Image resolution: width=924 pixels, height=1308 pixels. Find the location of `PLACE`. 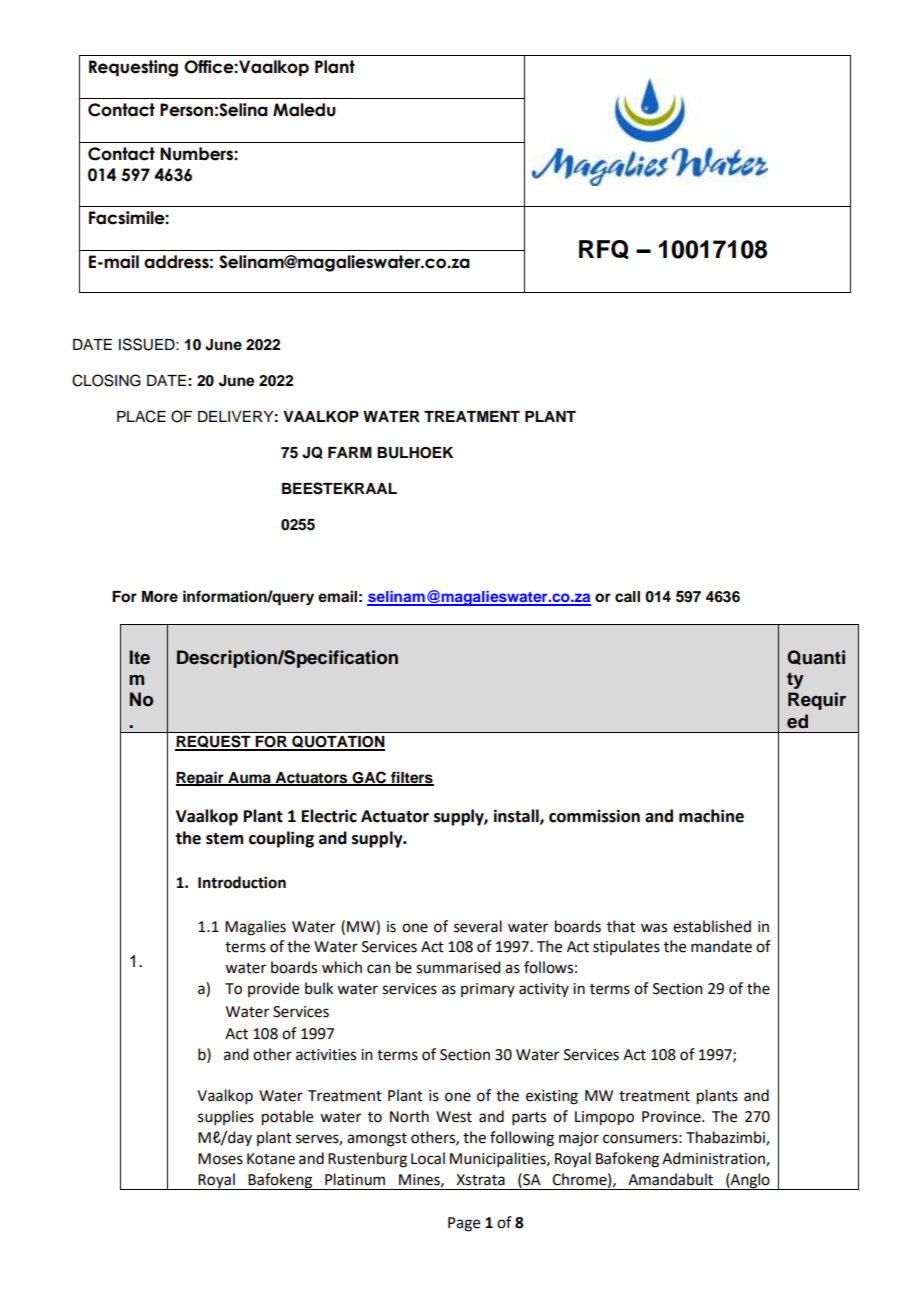

PLACE is located at coordinates (141, 416).
